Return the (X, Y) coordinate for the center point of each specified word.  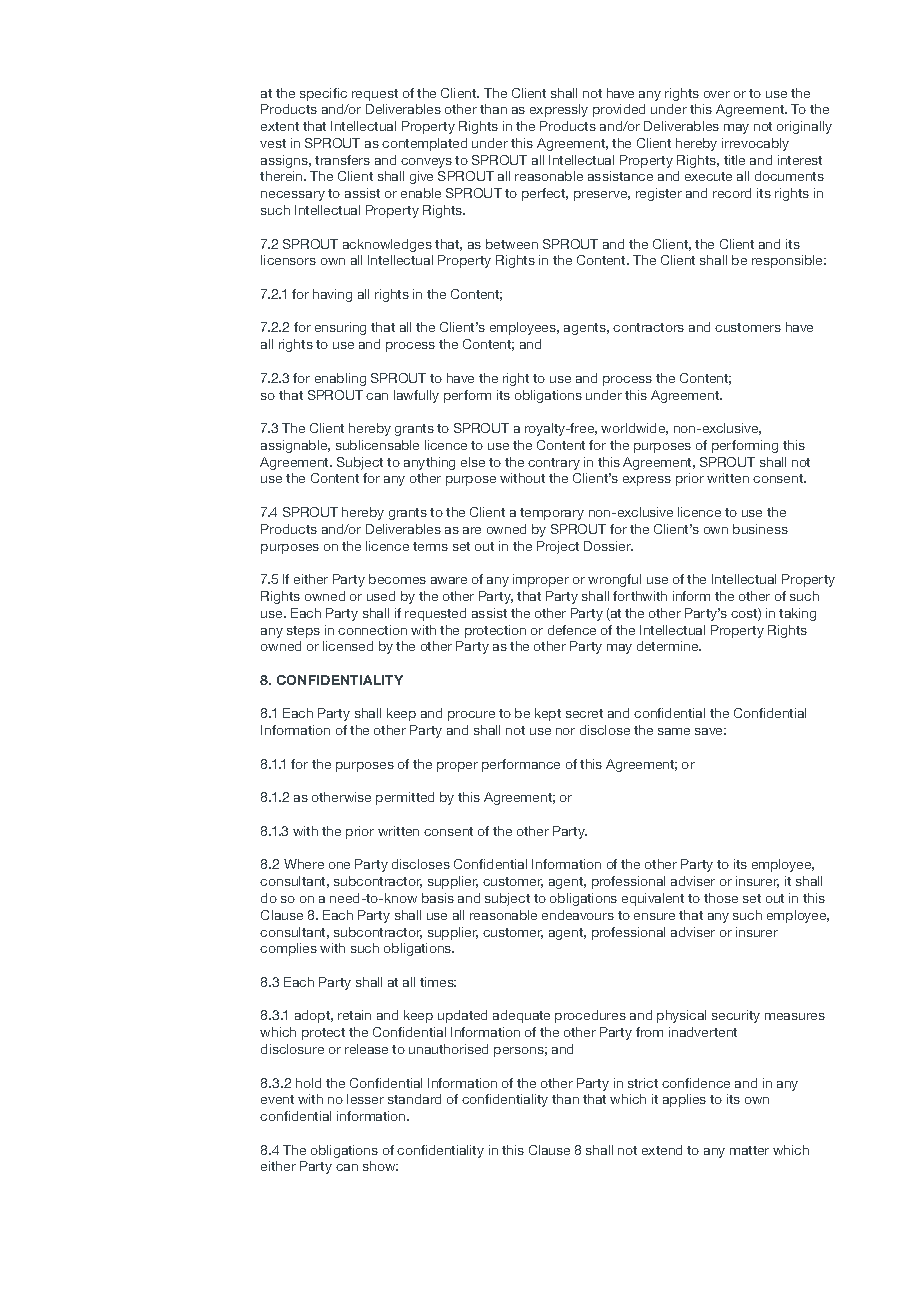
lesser (365, 1099)
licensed (348, 646)
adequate (521, 1016)
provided (619, 110)
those (721, 898)
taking (797, 614)
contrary (554, 464)
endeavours (578, 915)
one (339, 865)
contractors (648, 327)
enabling (340, 379)
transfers (342, 160)
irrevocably (755, 144)
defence (572, 630)
